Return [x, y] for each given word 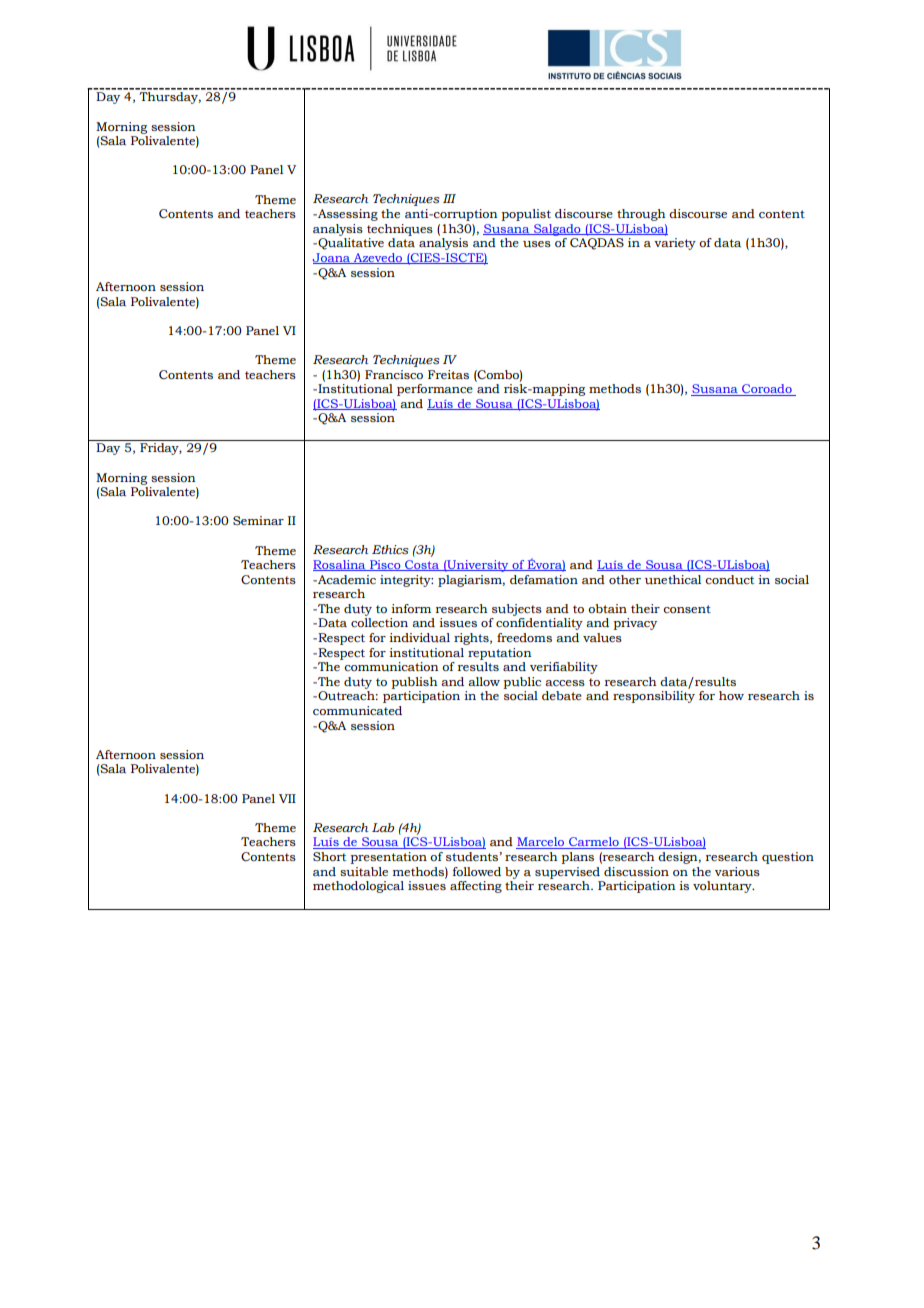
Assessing [347, 215]
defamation [544, 579]
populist [526, 215]
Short [329, 856]
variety [675, 244]
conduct [729, 580]
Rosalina [340, 565]
